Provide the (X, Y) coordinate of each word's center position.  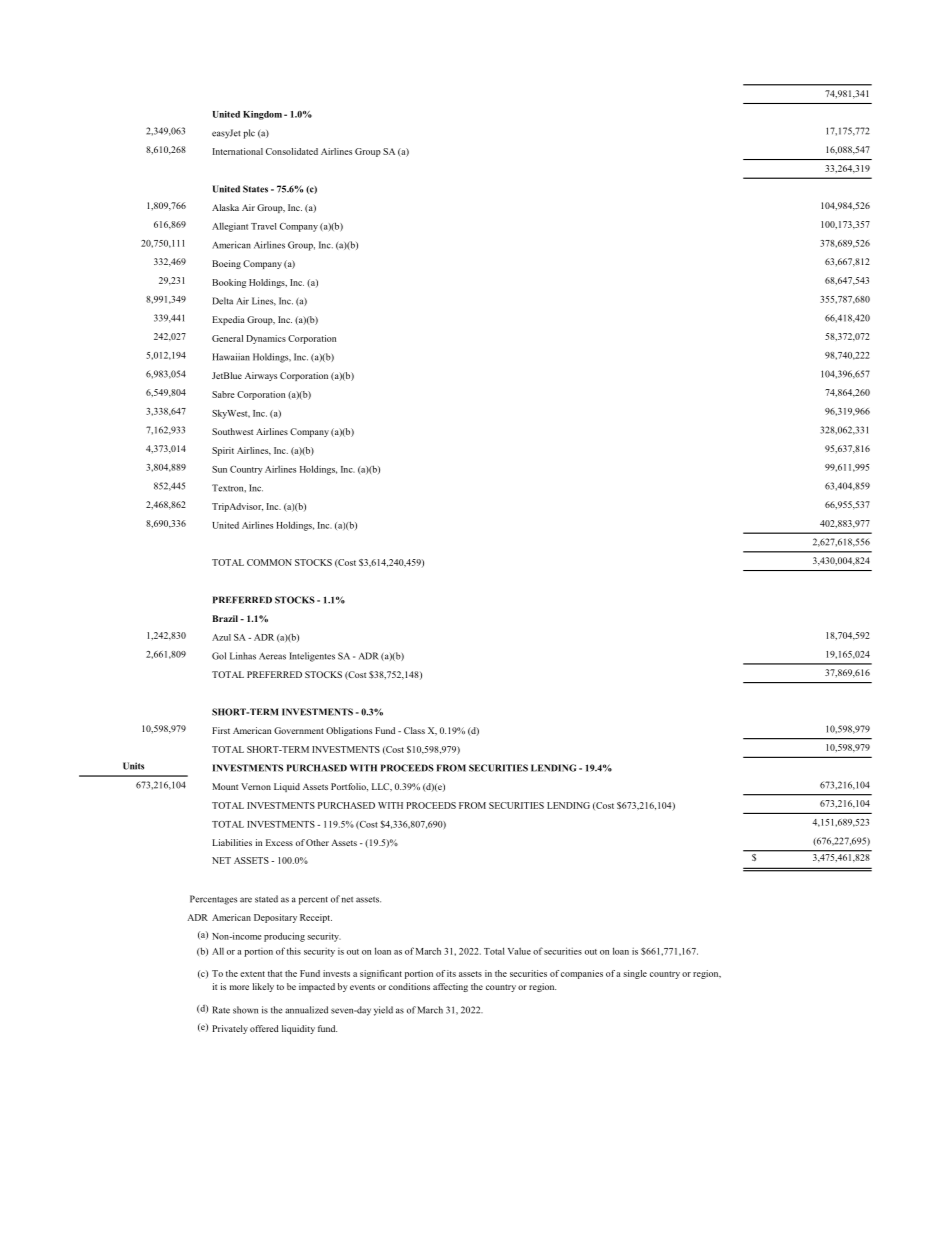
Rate (221, 1010)
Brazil (225, 618)
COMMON (269, 562)
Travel (264, 226)
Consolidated (292, 151)
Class (414, 730)
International (238, 151)
